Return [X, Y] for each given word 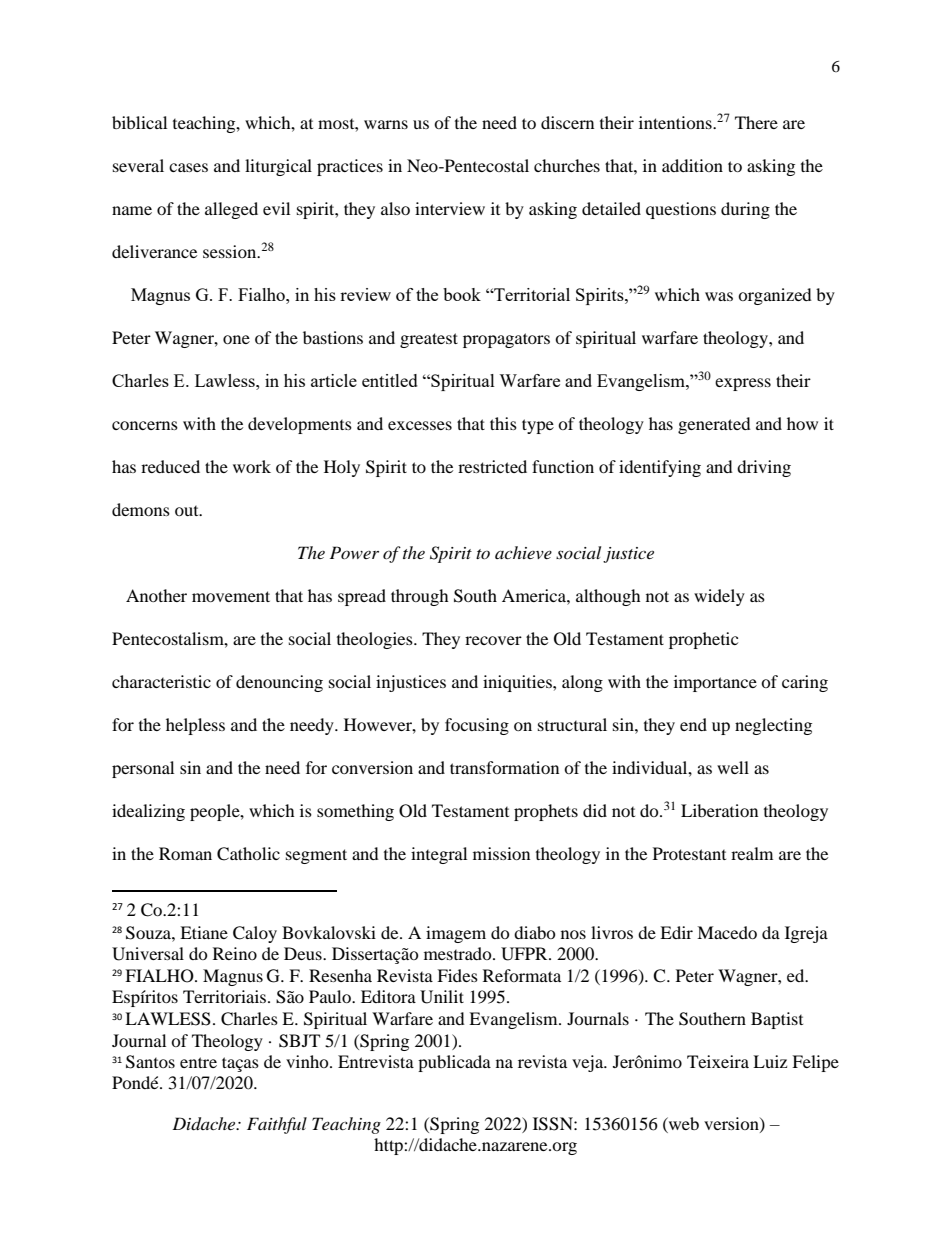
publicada [454, 1063]
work [252, 466]
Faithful [277, 1125]
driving [764, 468]
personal [143, 769]
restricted [492, 466]
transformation [504, 767]
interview [450, 208]
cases [188, 167]
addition [692, 165]
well [733, 767]
